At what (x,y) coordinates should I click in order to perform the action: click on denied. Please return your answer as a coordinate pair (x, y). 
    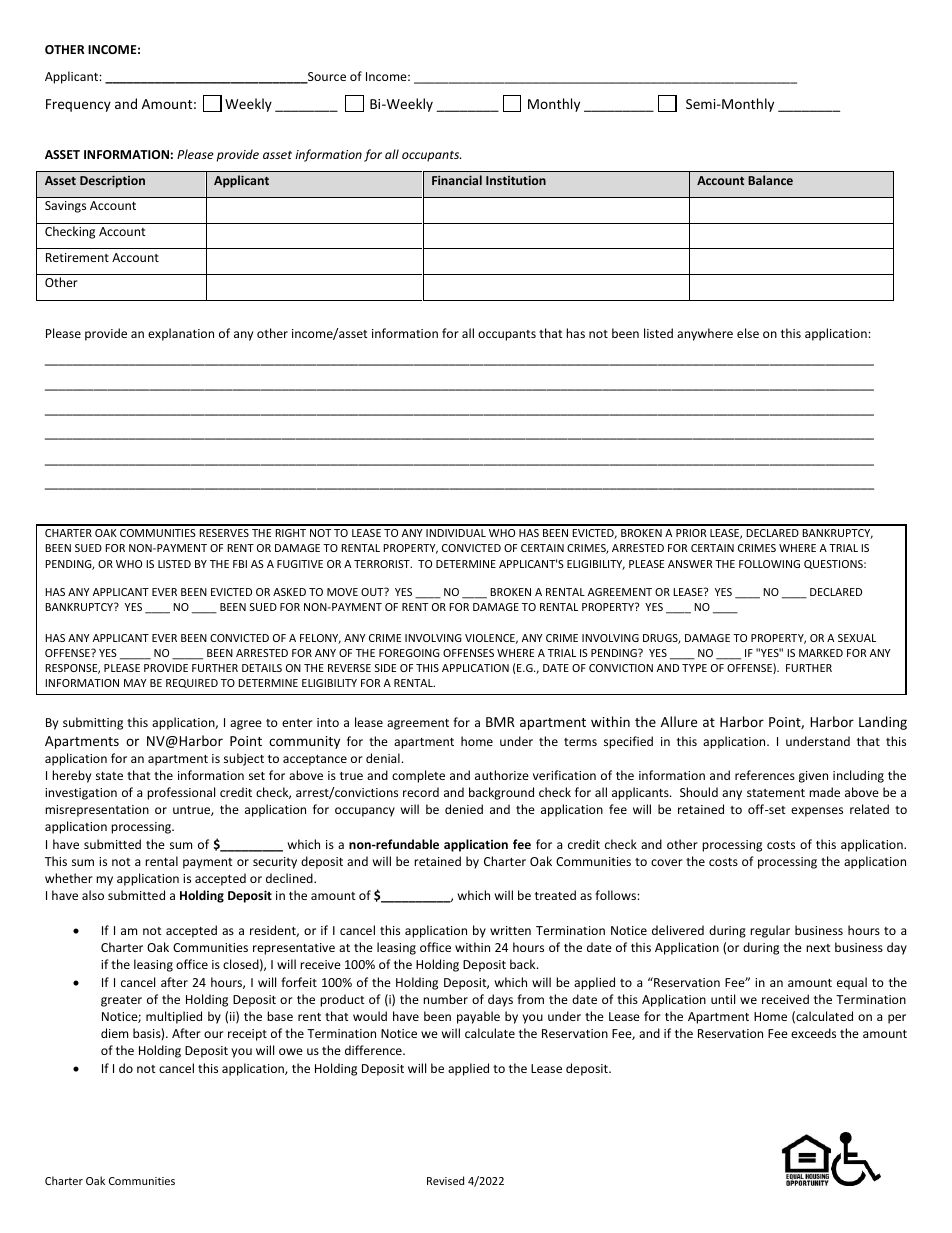
    Looking at the image, I should click on (464, 809).
